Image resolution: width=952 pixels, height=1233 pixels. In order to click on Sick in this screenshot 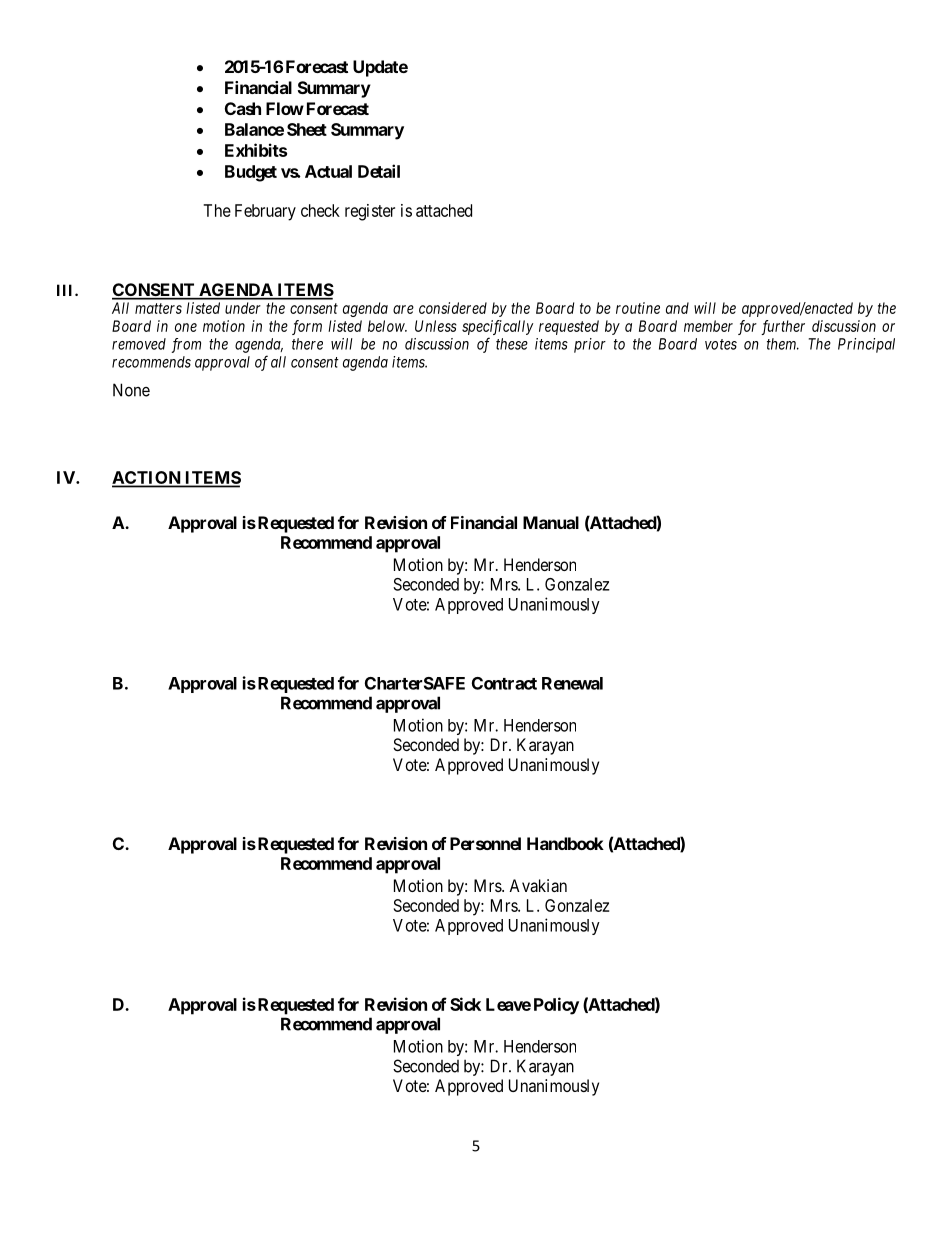, I will do `click(465, 1004)`.
